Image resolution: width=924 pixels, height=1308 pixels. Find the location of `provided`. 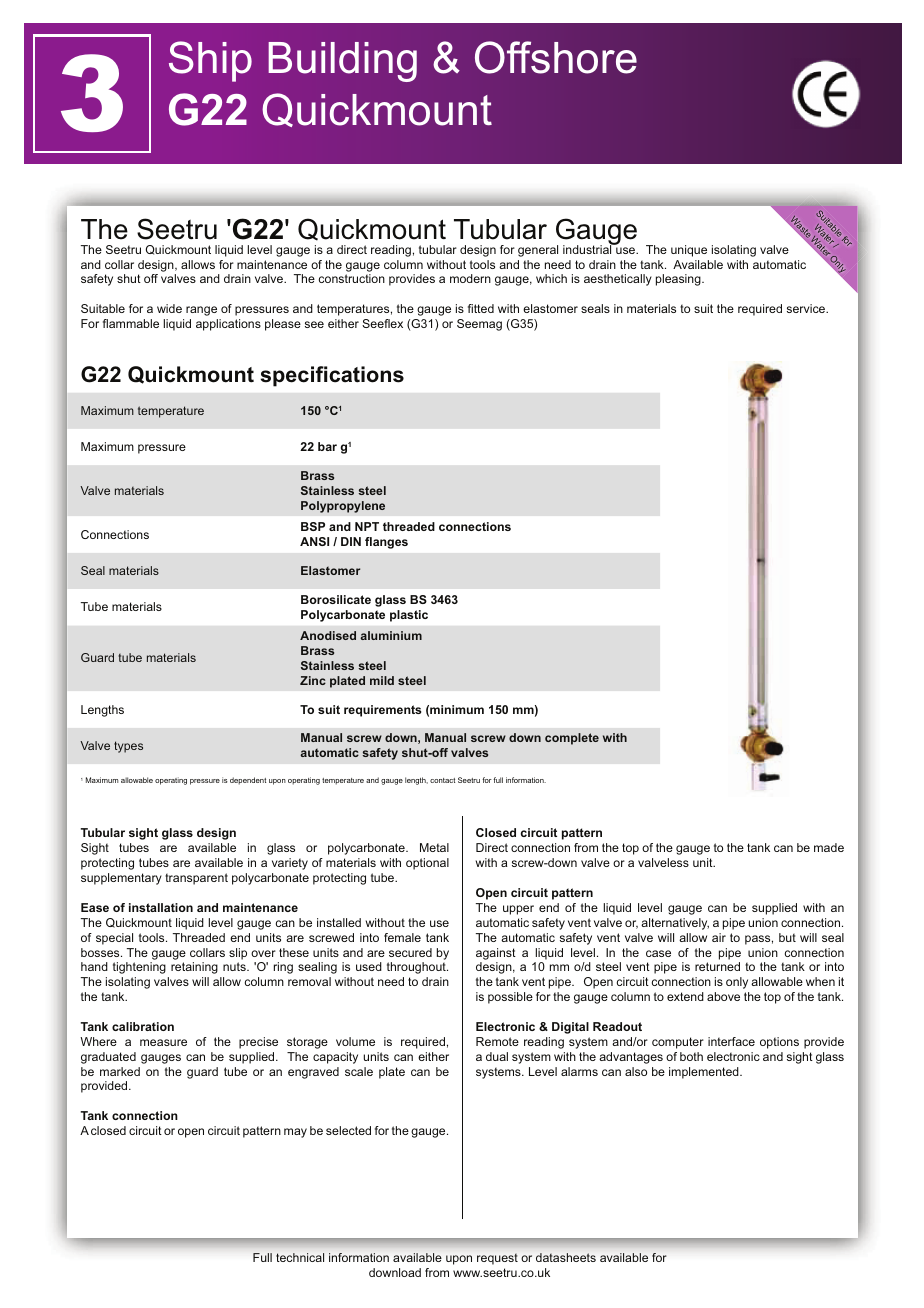

provided is located at coordinates (105, 1087).
